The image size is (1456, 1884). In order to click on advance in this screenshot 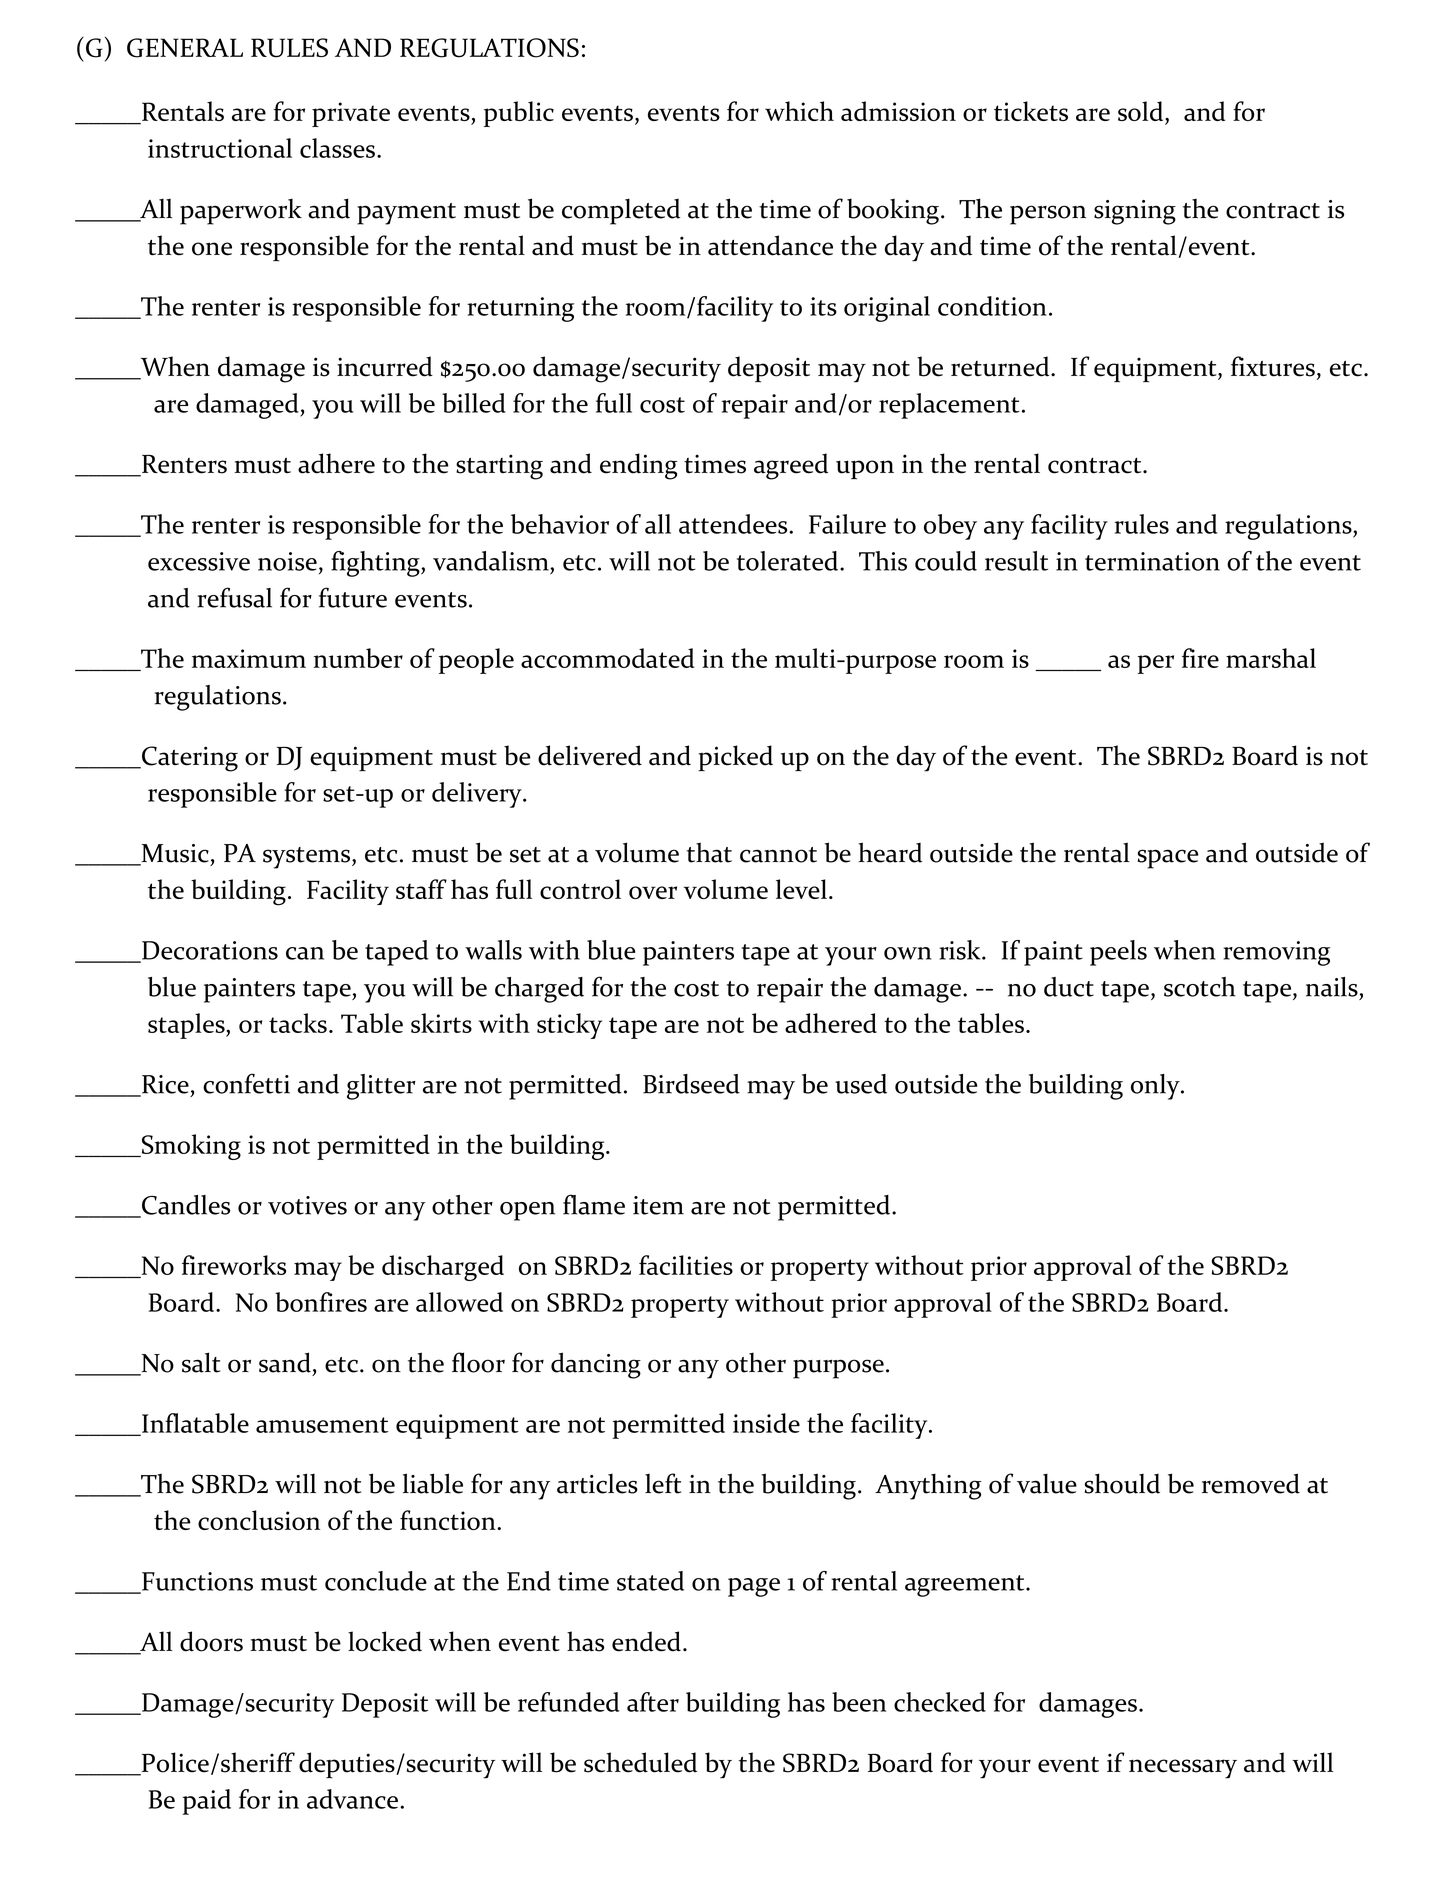, I will do `click(352, 1799)`.
